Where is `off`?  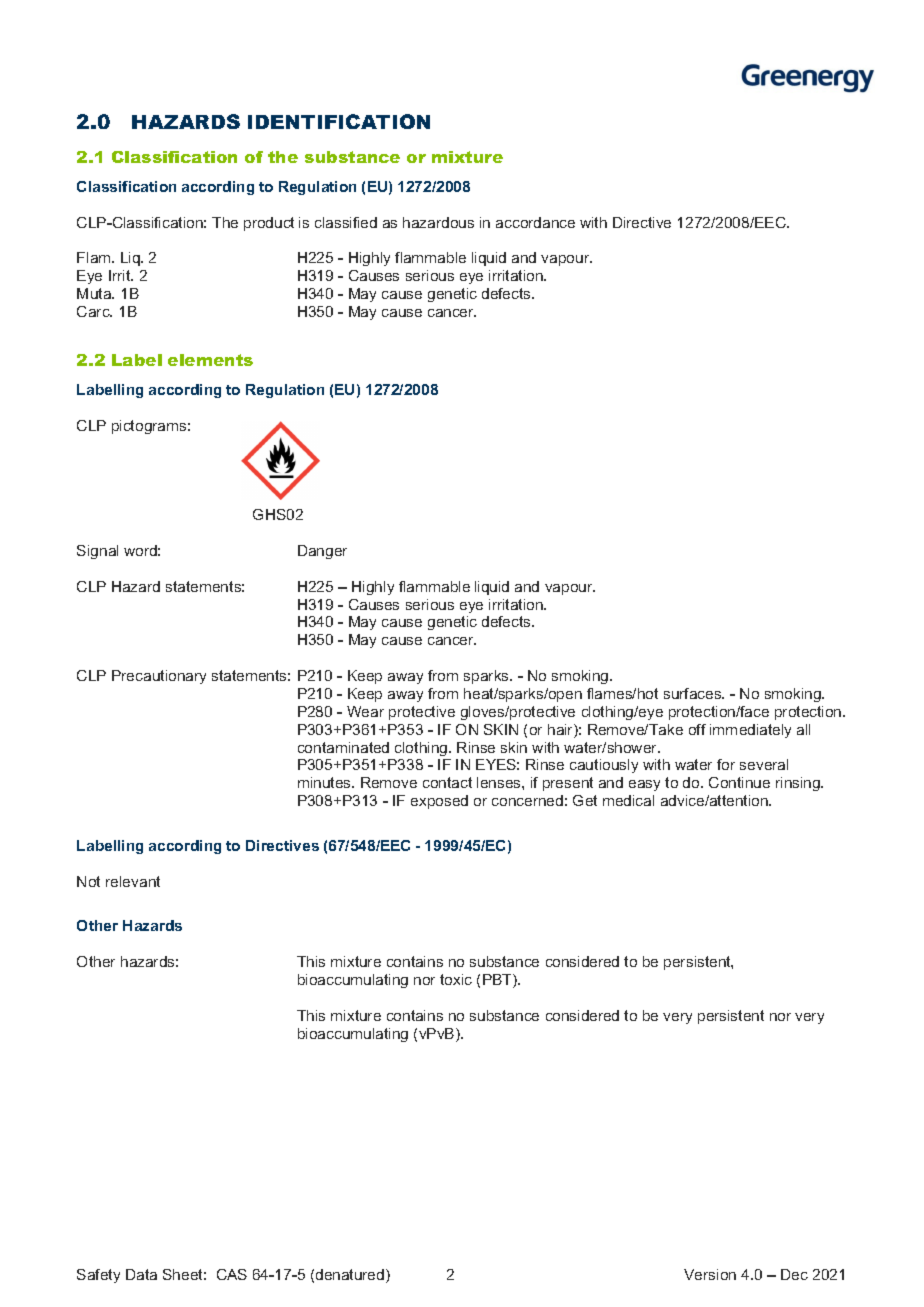 off is located at coordinates (697, 729).
